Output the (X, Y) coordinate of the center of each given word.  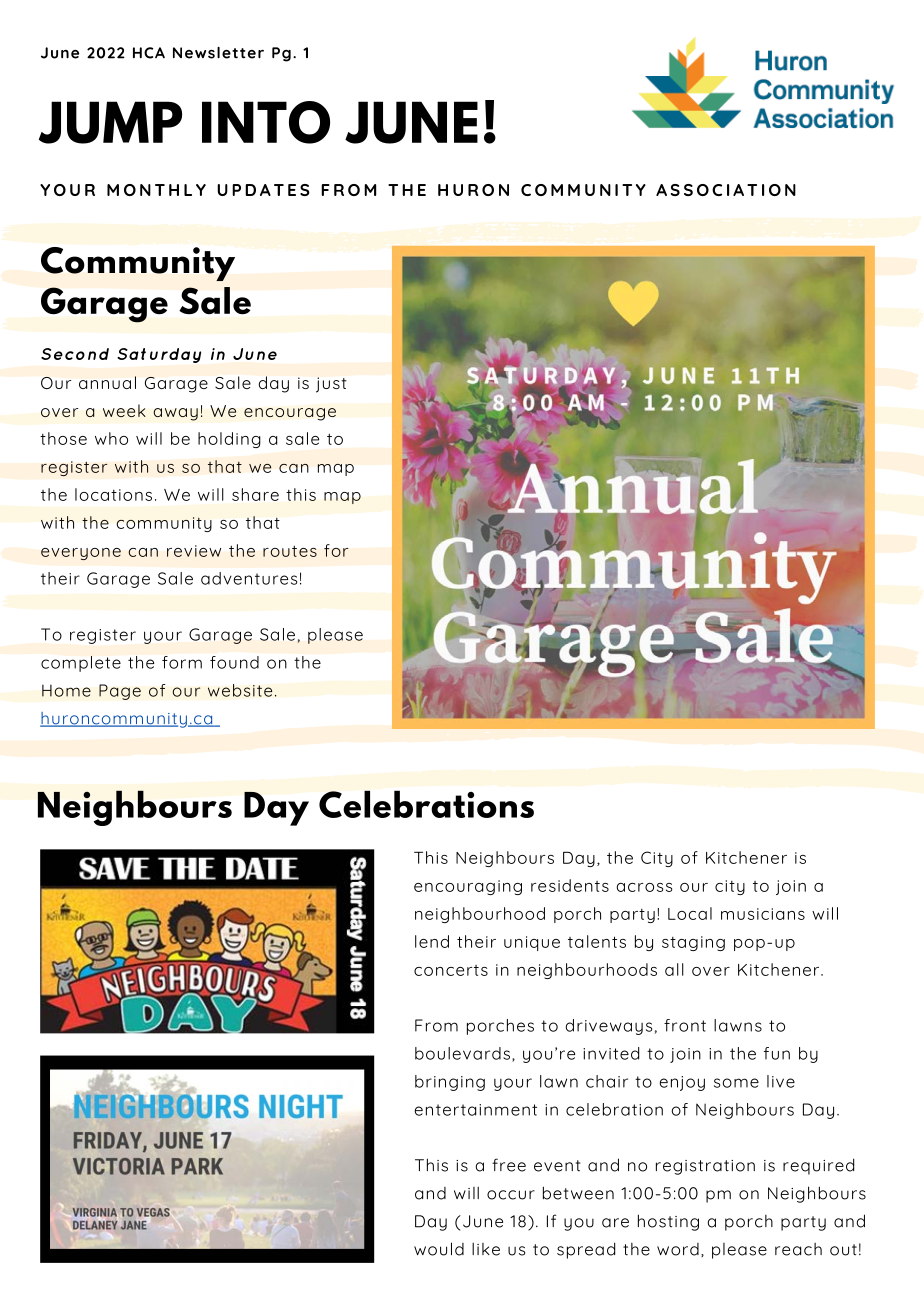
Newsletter (218, 53)
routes (290, 551)
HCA (149, 53)
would (439, 1249)
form (182, 662)
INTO (266, 122)
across (644, 887)
